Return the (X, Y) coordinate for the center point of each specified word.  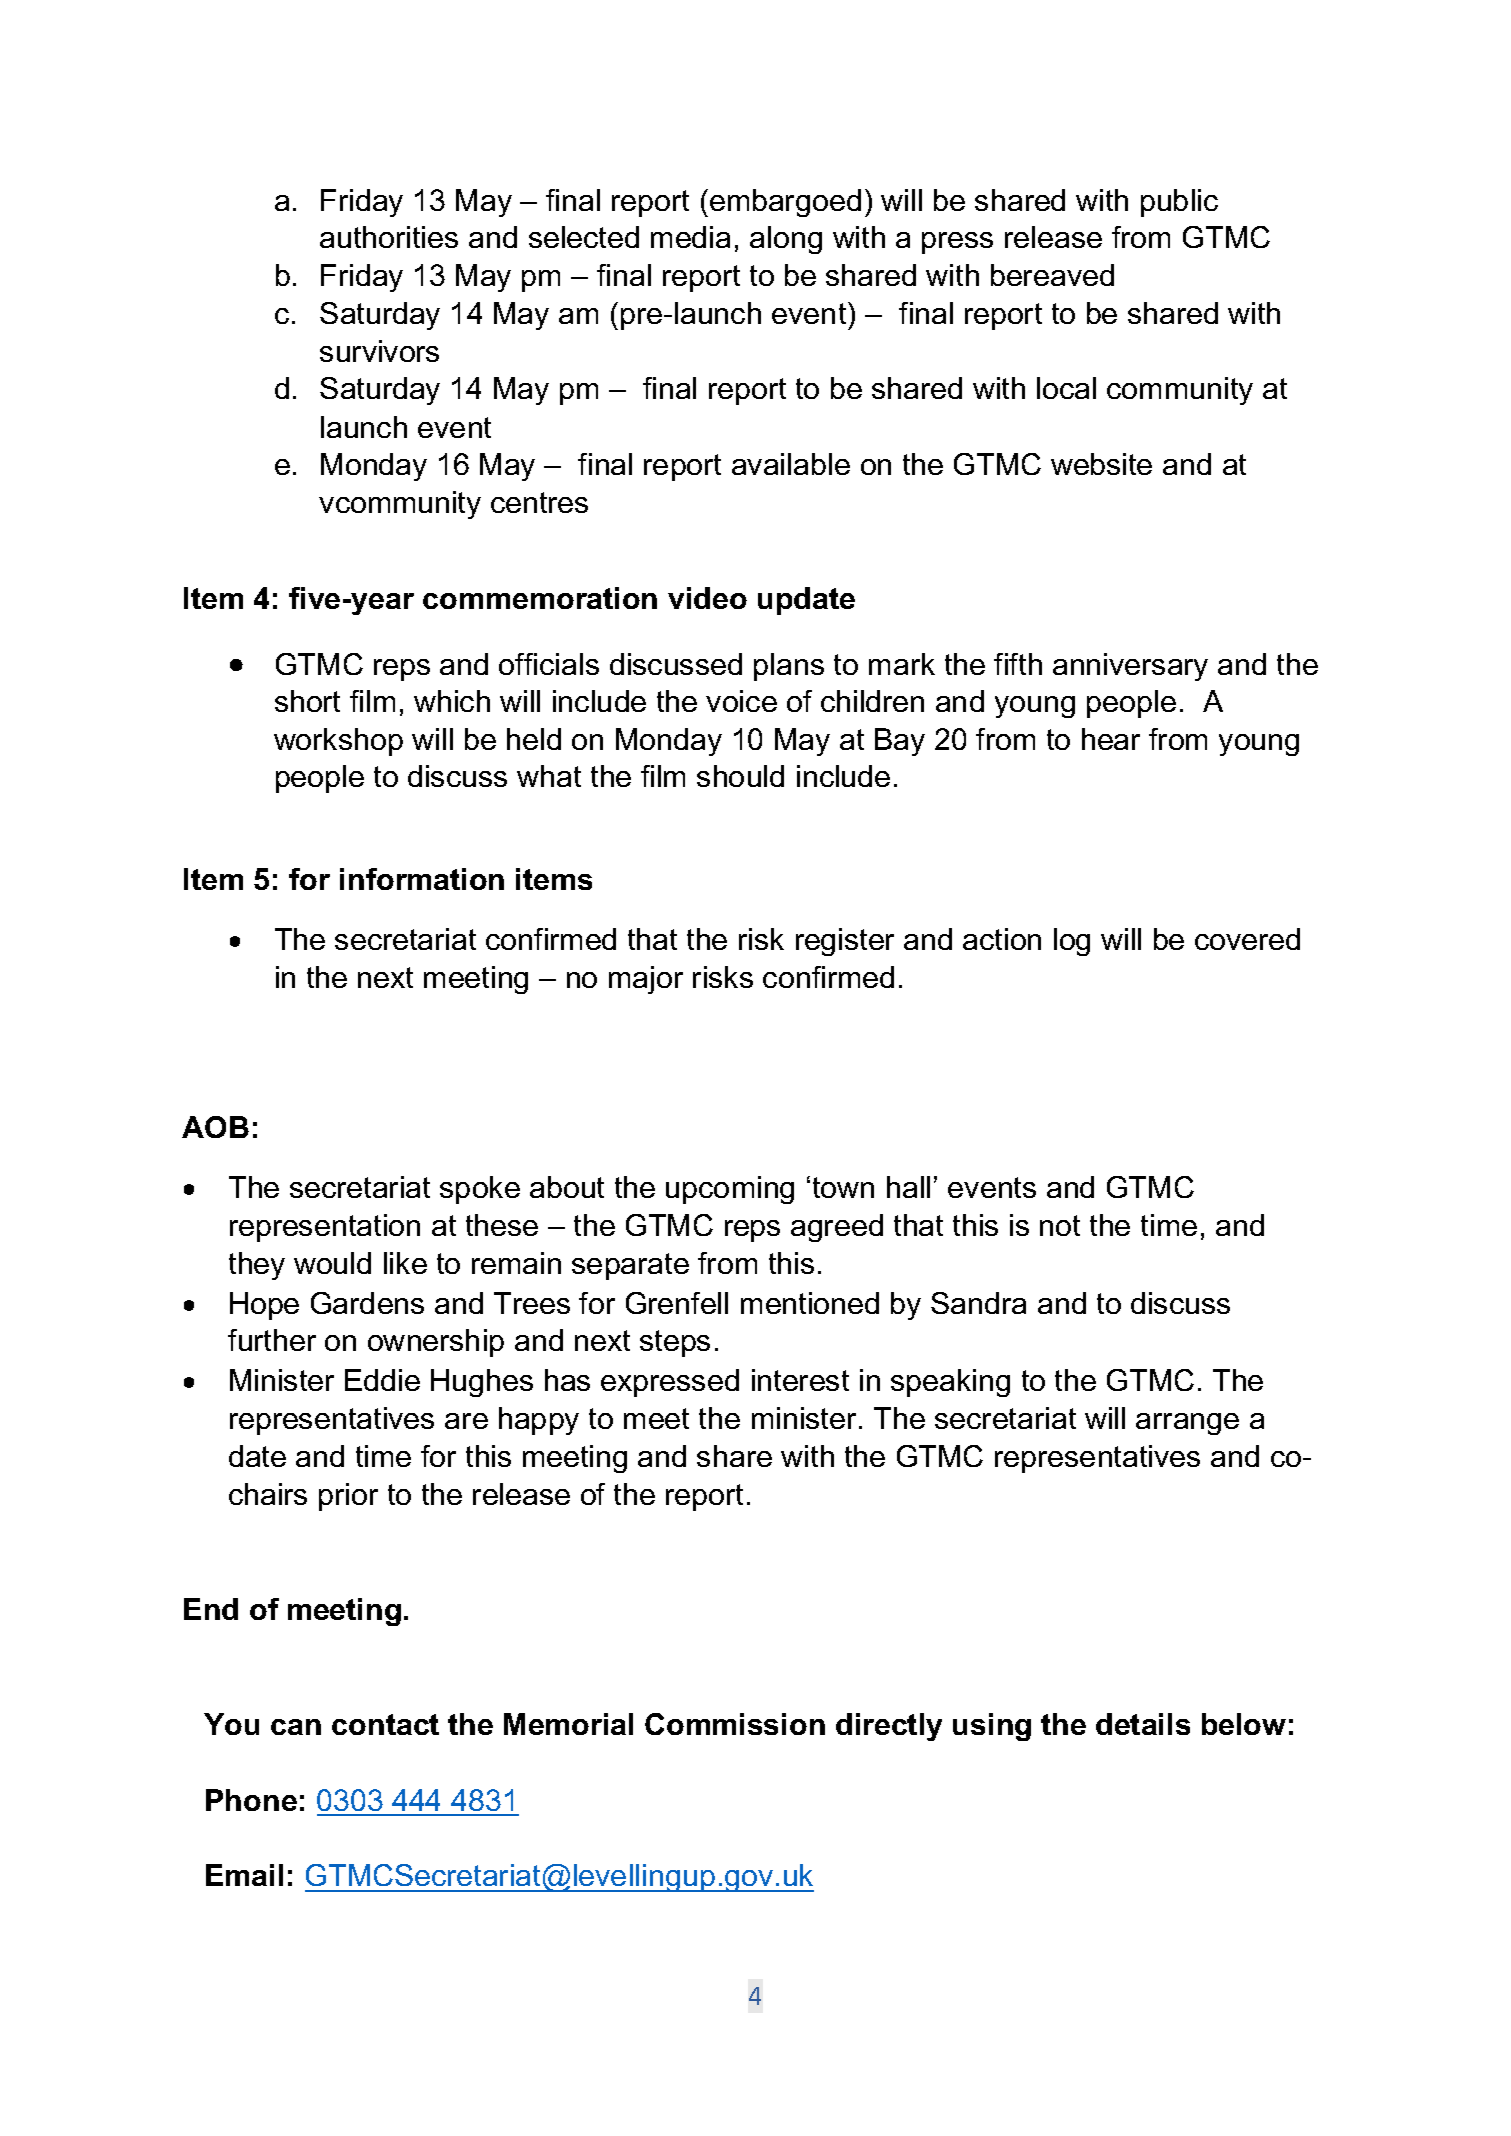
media (690, 237)
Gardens (367, 1303)
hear (1111, 739)
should (740, 776)
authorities (389, 237)
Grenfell (677, 1303)
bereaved (1052, 275)
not (1060, 1225)
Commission (735, 1724)
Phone (251, 1800)
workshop (338, 742)
